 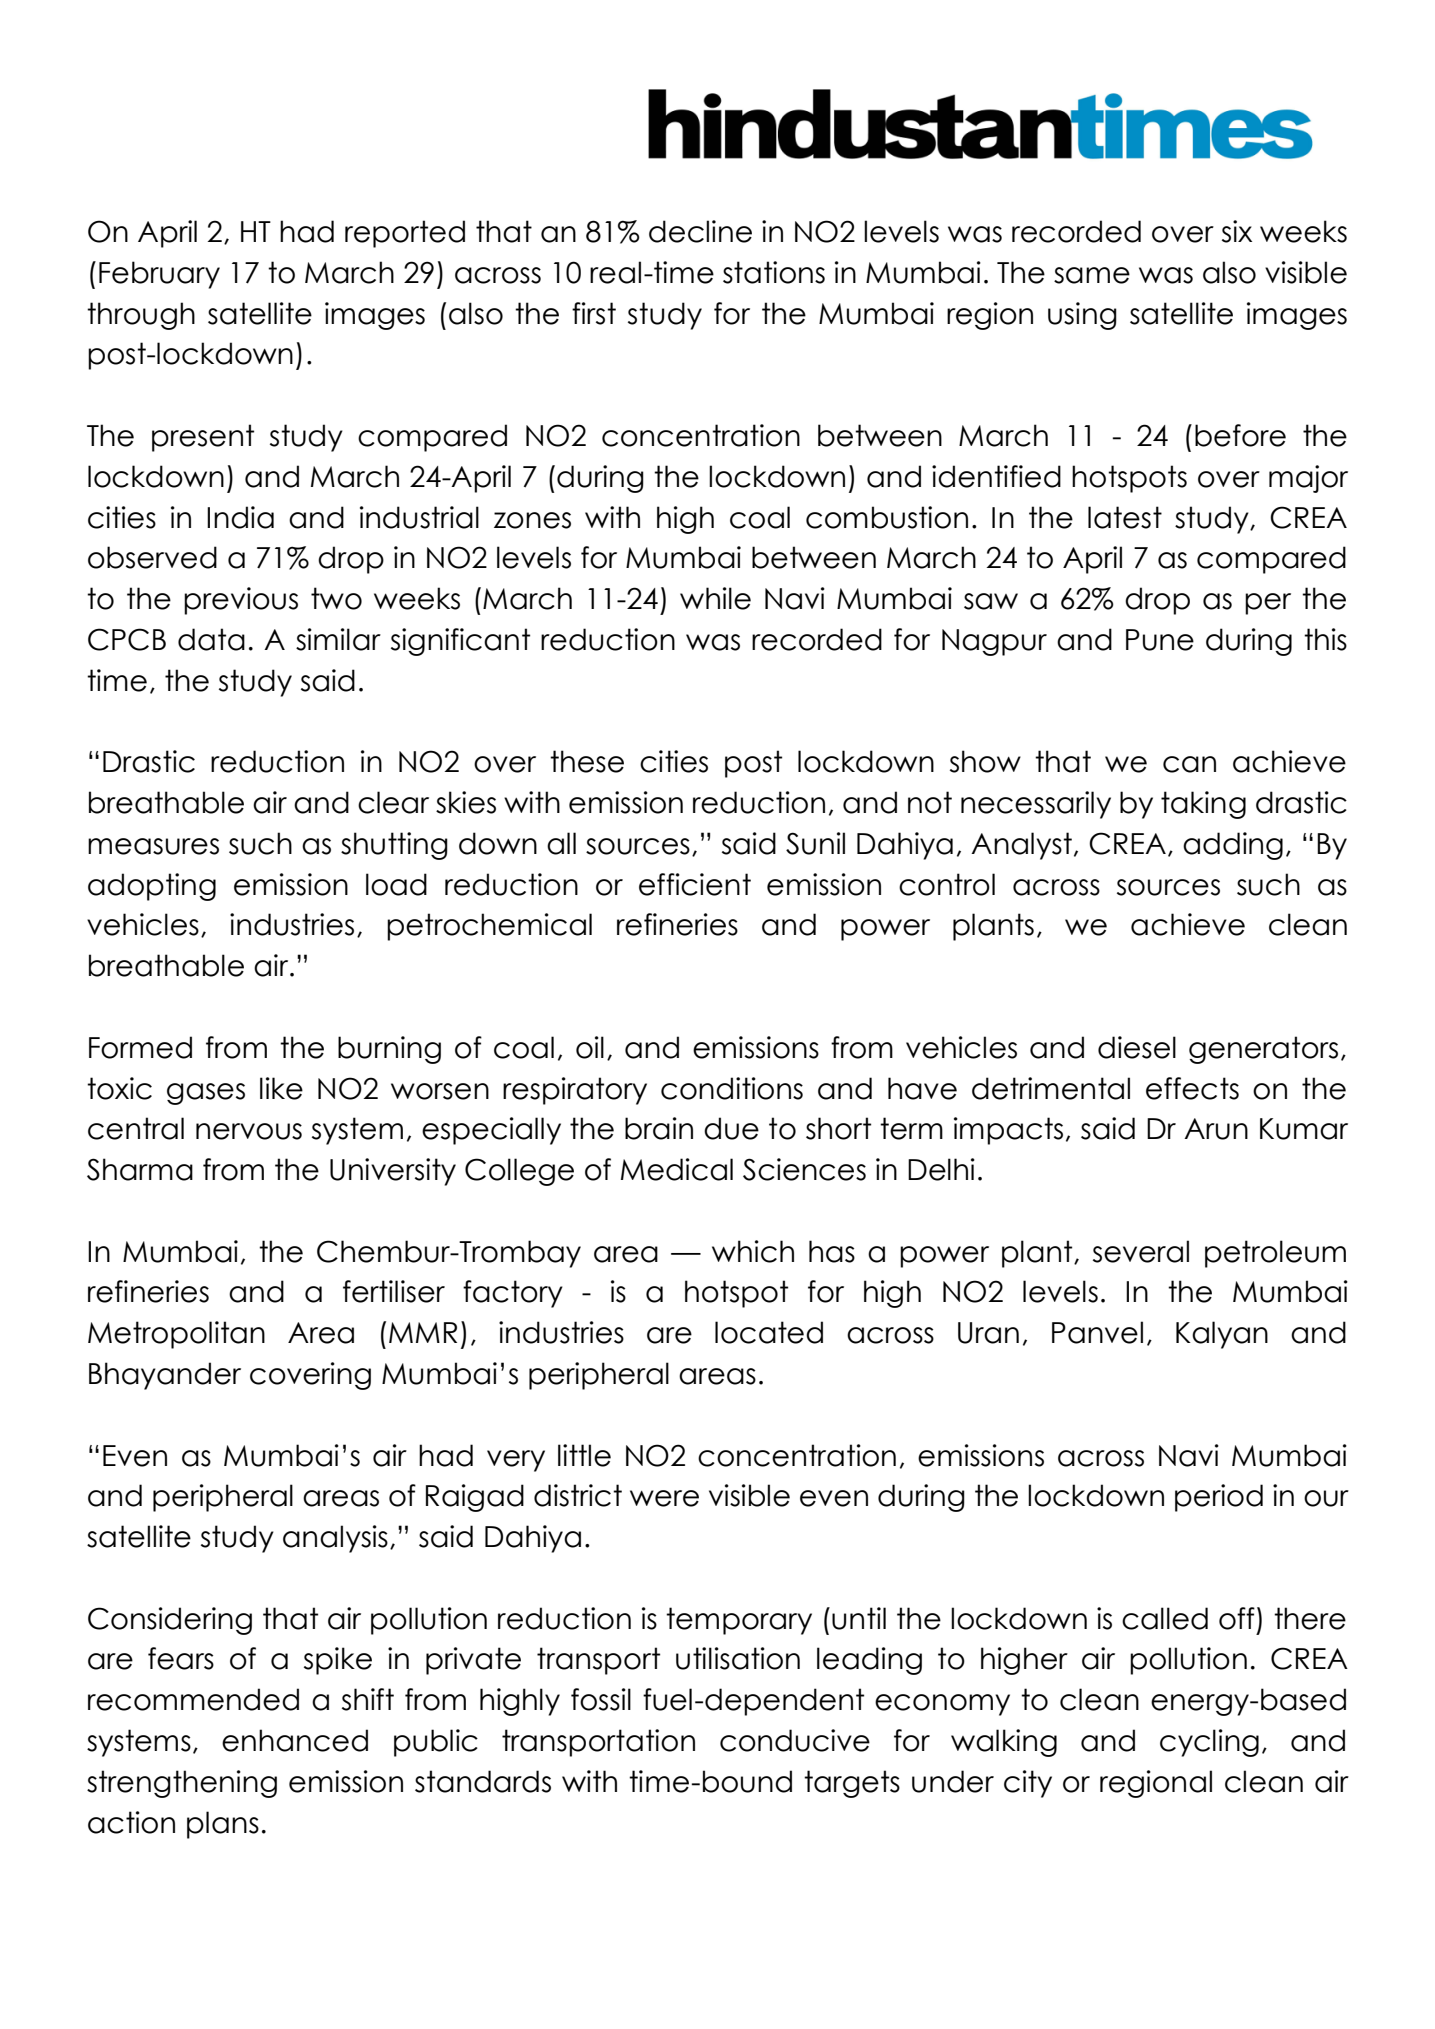 What do you see at coordinates (1092, 275) in the document?
I see `same` at bounding box center [1092, 275].
